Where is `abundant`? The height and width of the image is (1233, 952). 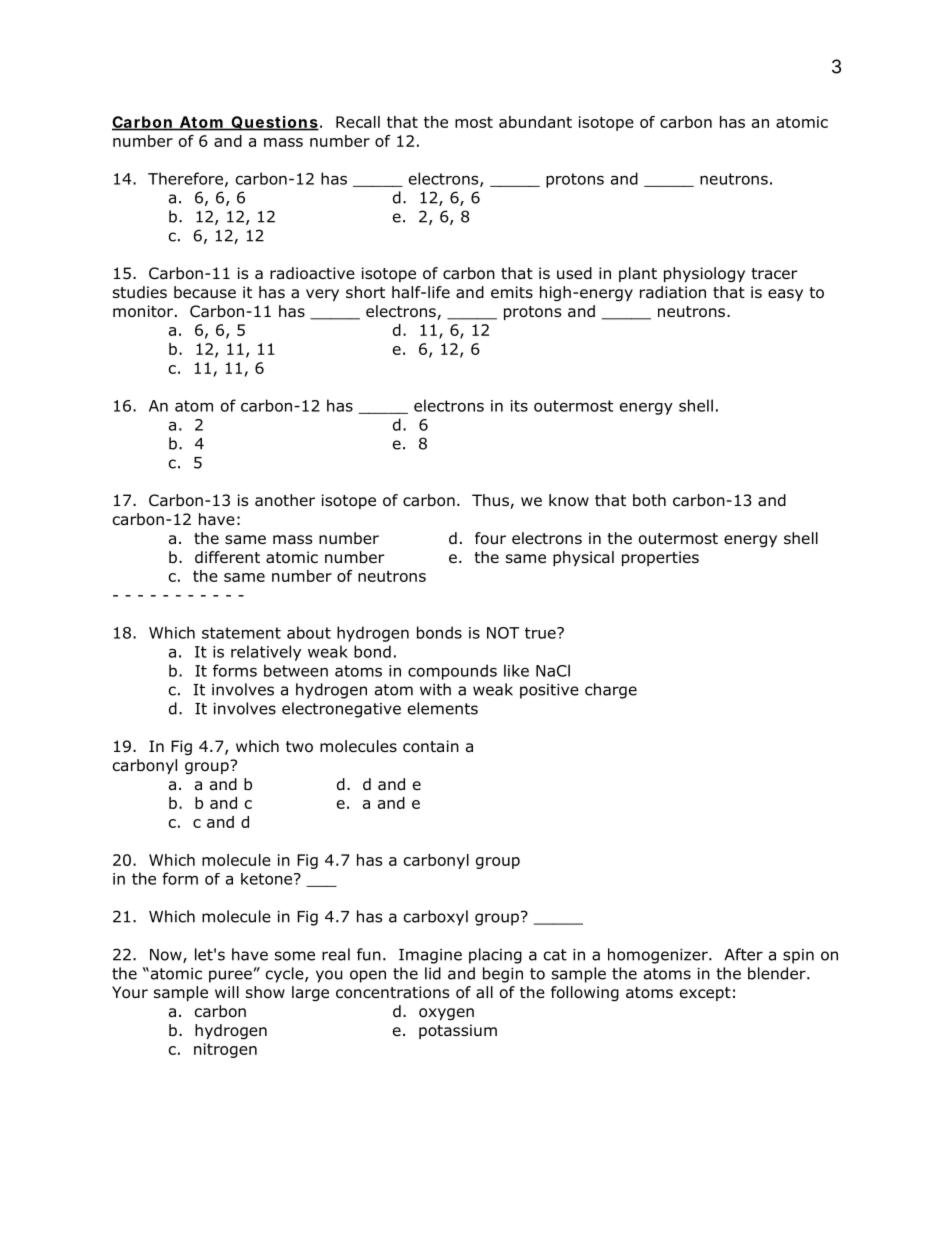
abundant is located at coordinates (535, 122).
